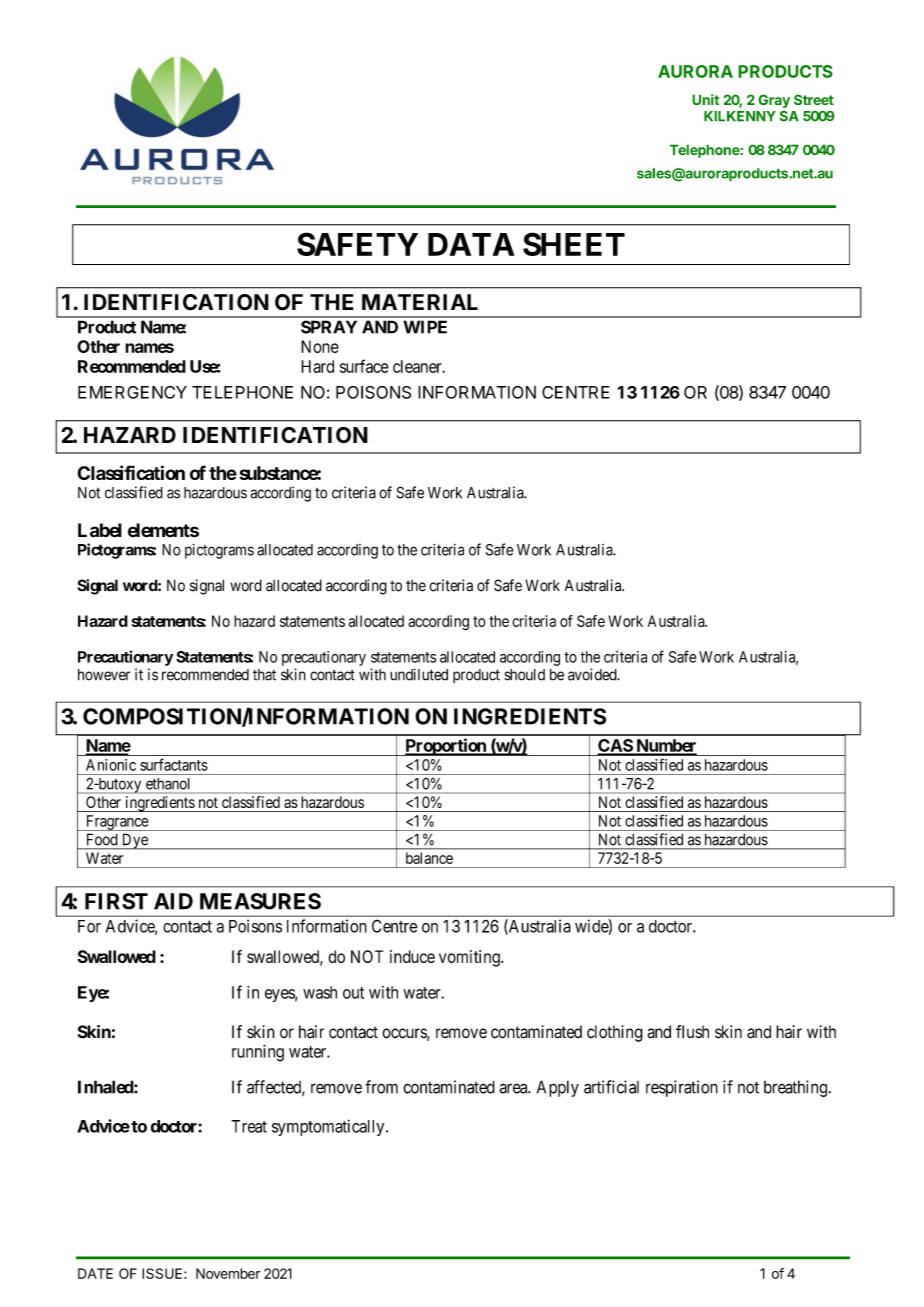  Describe the element at coordinates (471, 244) in the screenshot. I see `DATA` at that location.
